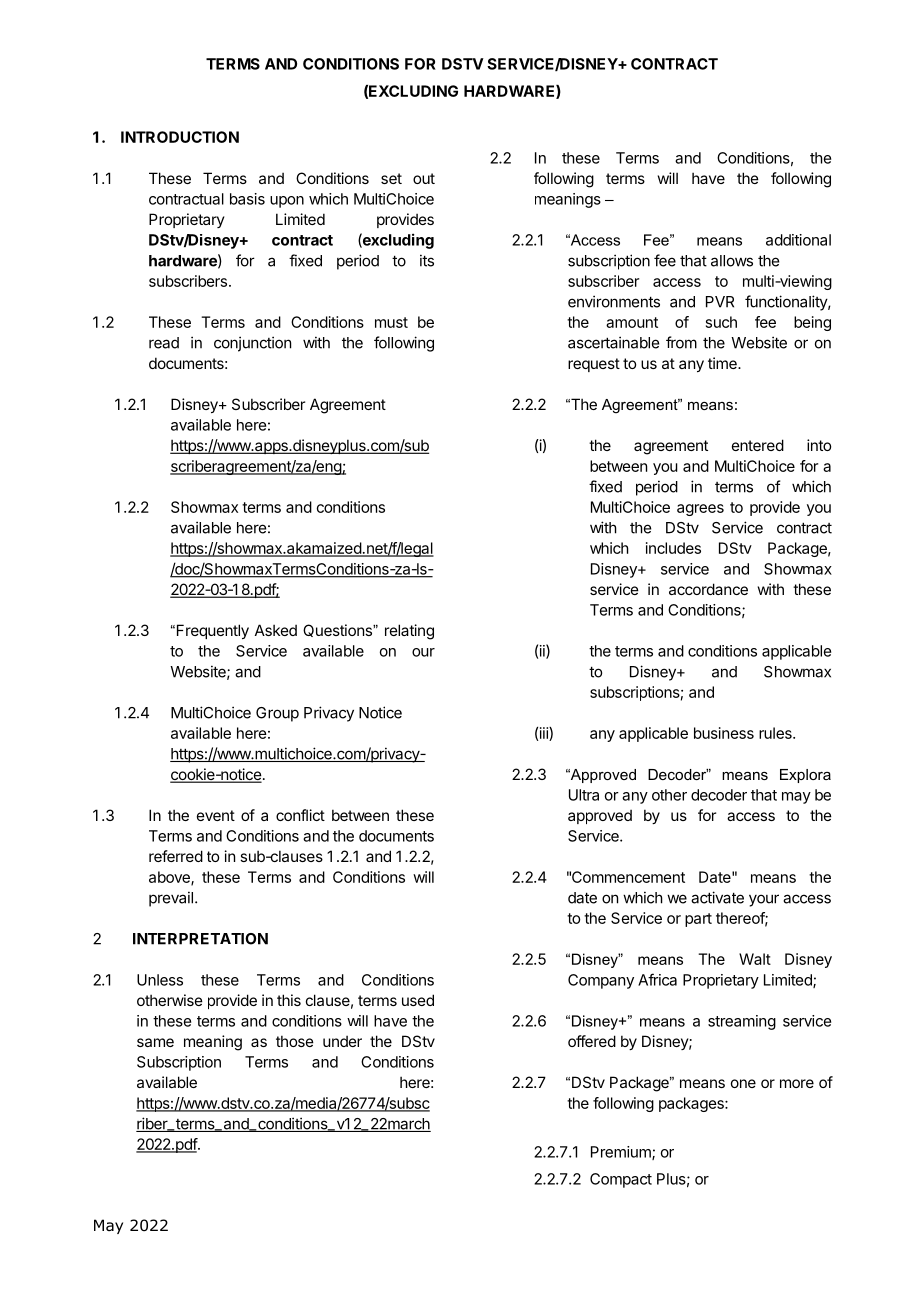 The width and height of the page is (924, 1308). Describe the element at coordinates (717, 897) in the page. I see `activate` at that location.
